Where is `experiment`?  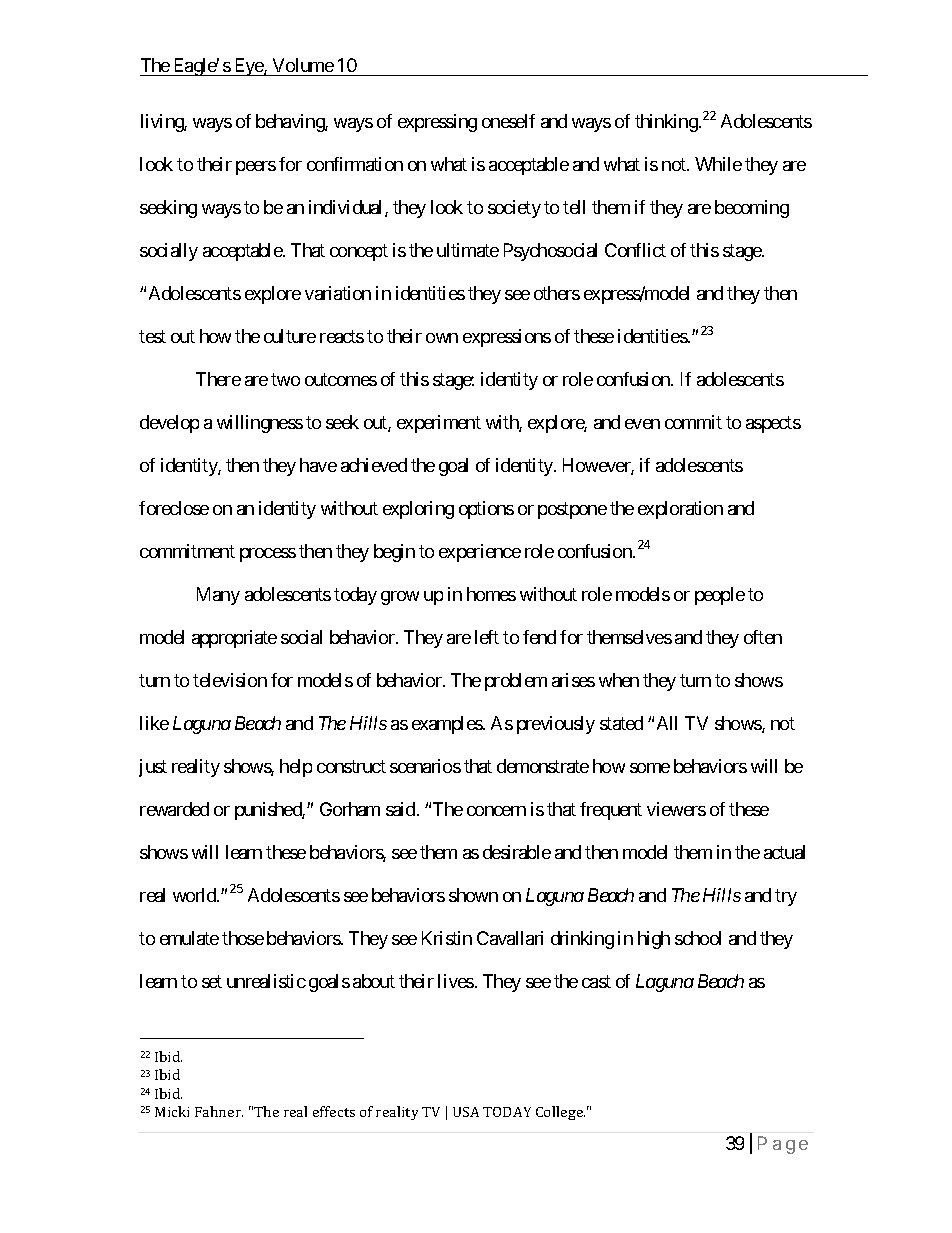 experiment is located at coordinates (439, 424).
